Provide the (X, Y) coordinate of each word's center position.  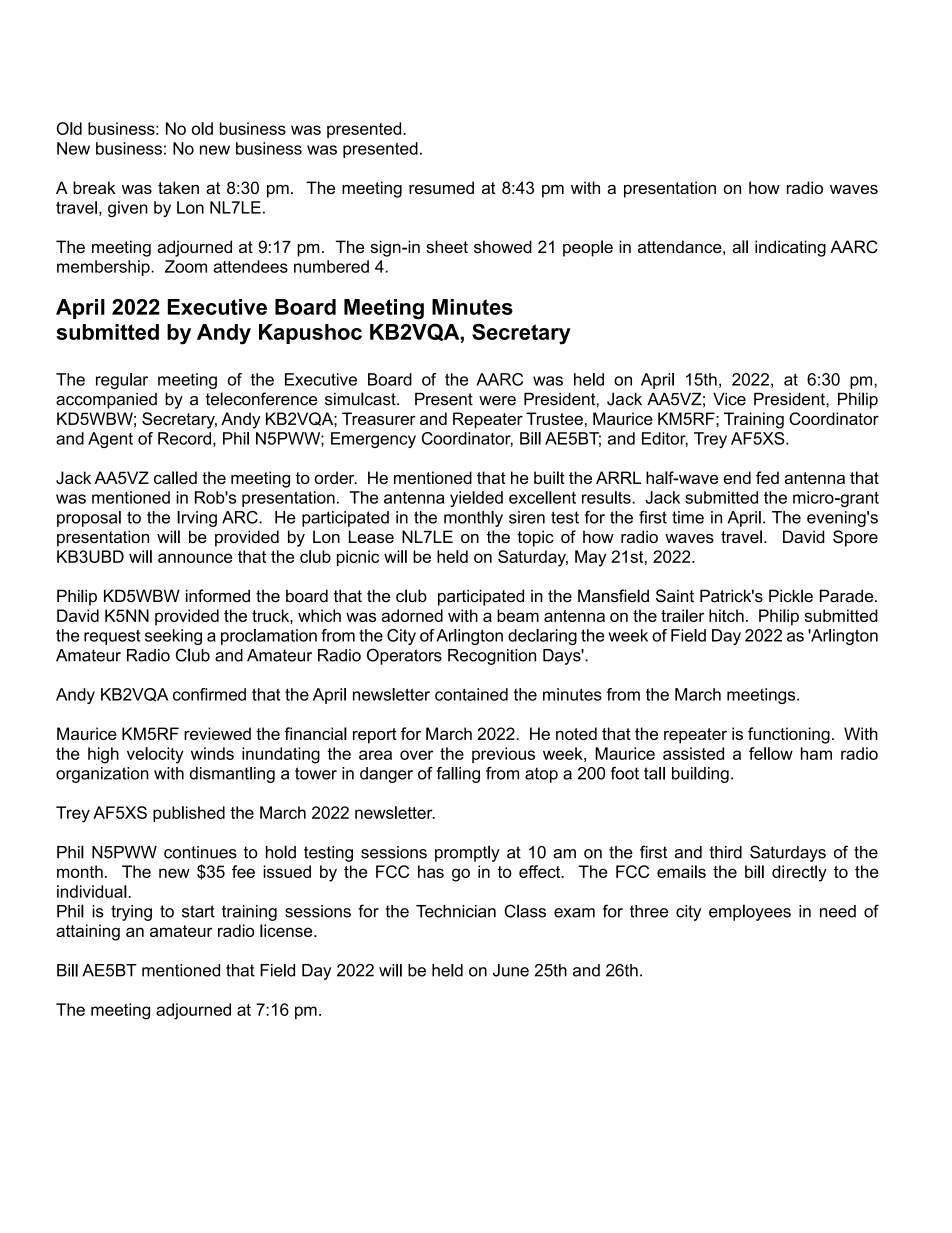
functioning (789, 735)
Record (184, 438)
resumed (441, 187)
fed (767, 477)
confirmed (209, 694)
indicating (790, 248)
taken (178, 187)
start (198, 911)
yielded (476, 499)
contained (471, 694)
